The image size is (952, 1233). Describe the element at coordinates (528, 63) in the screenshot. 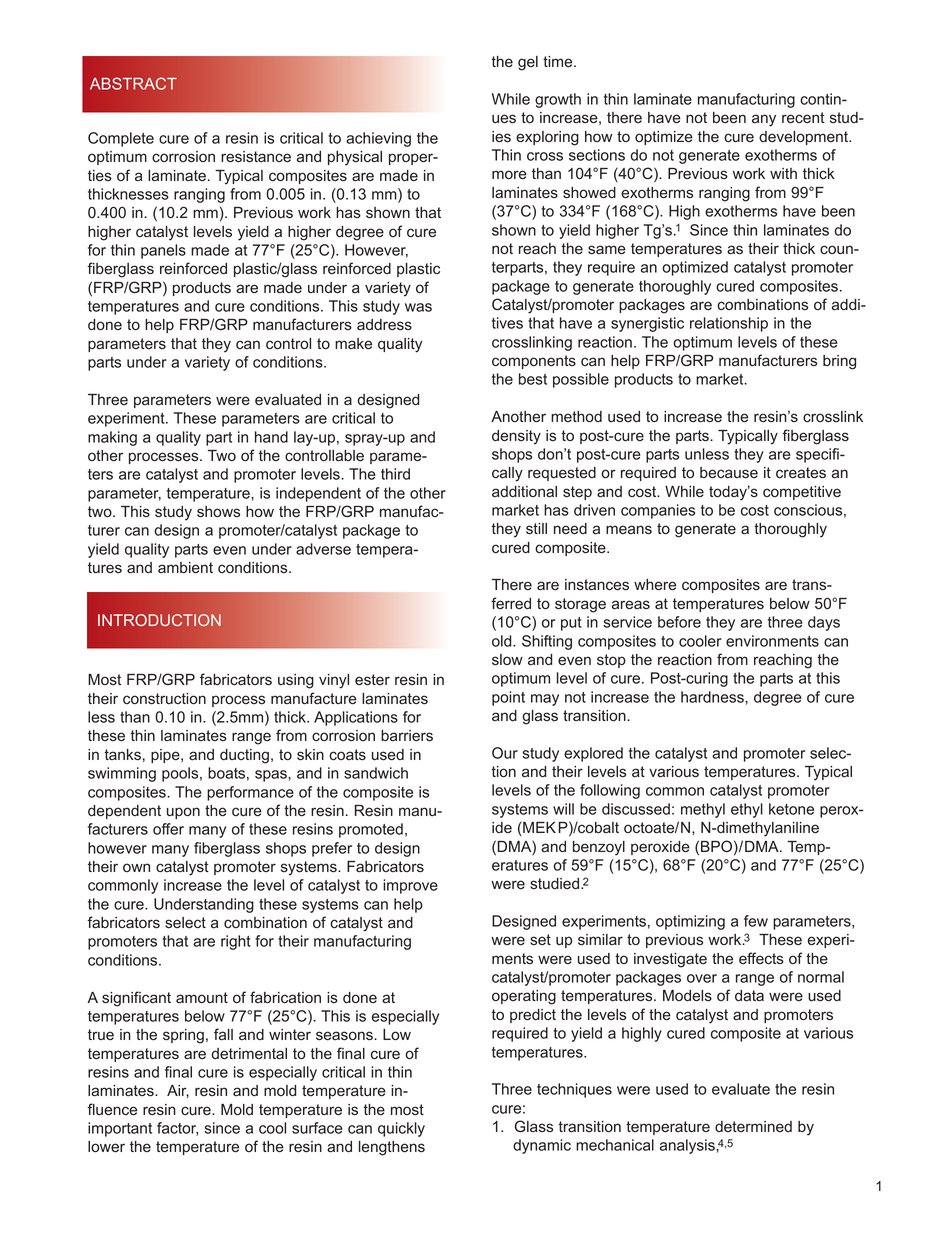

I see `gel` at that location.
